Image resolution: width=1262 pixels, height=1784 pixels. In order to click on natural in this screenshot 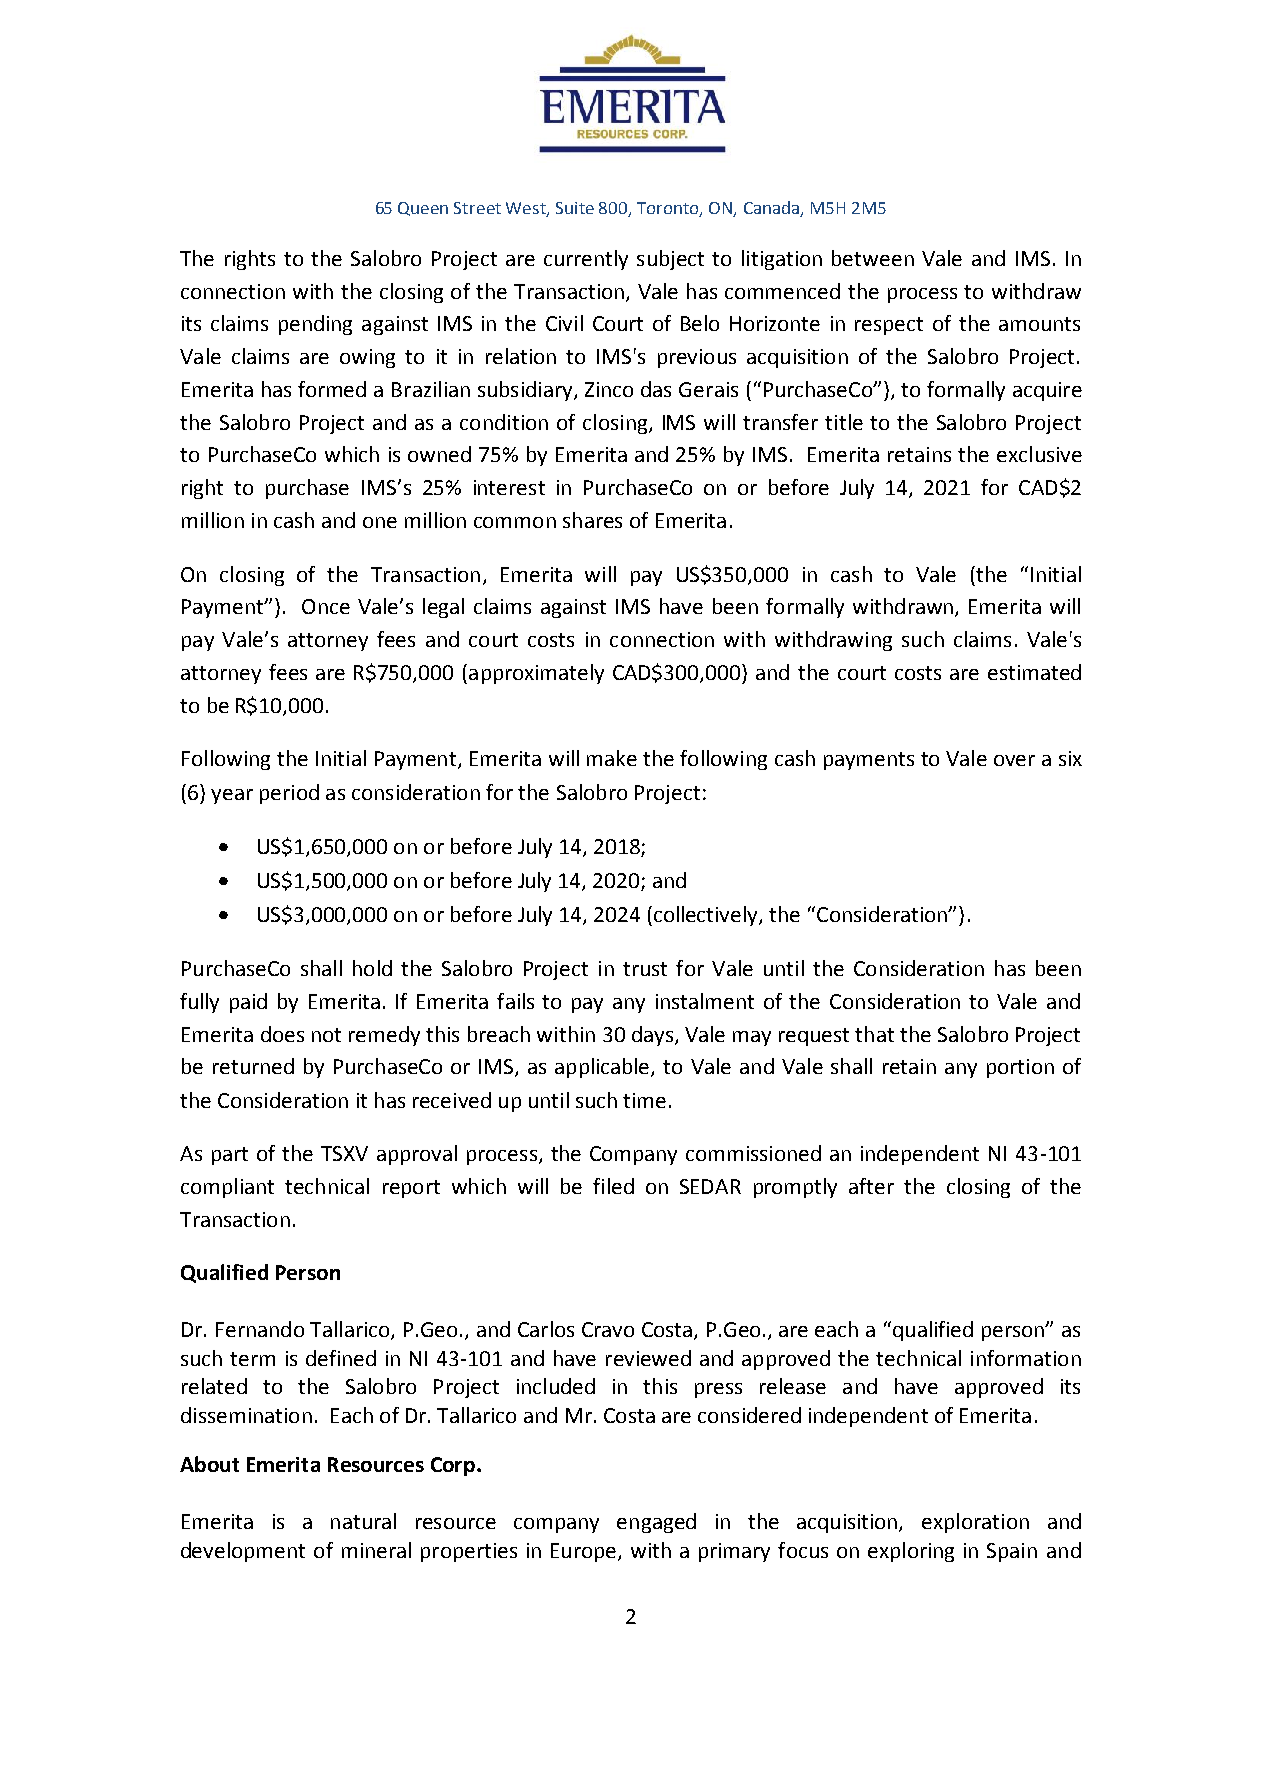, I will do `click(363, 1521)`.
